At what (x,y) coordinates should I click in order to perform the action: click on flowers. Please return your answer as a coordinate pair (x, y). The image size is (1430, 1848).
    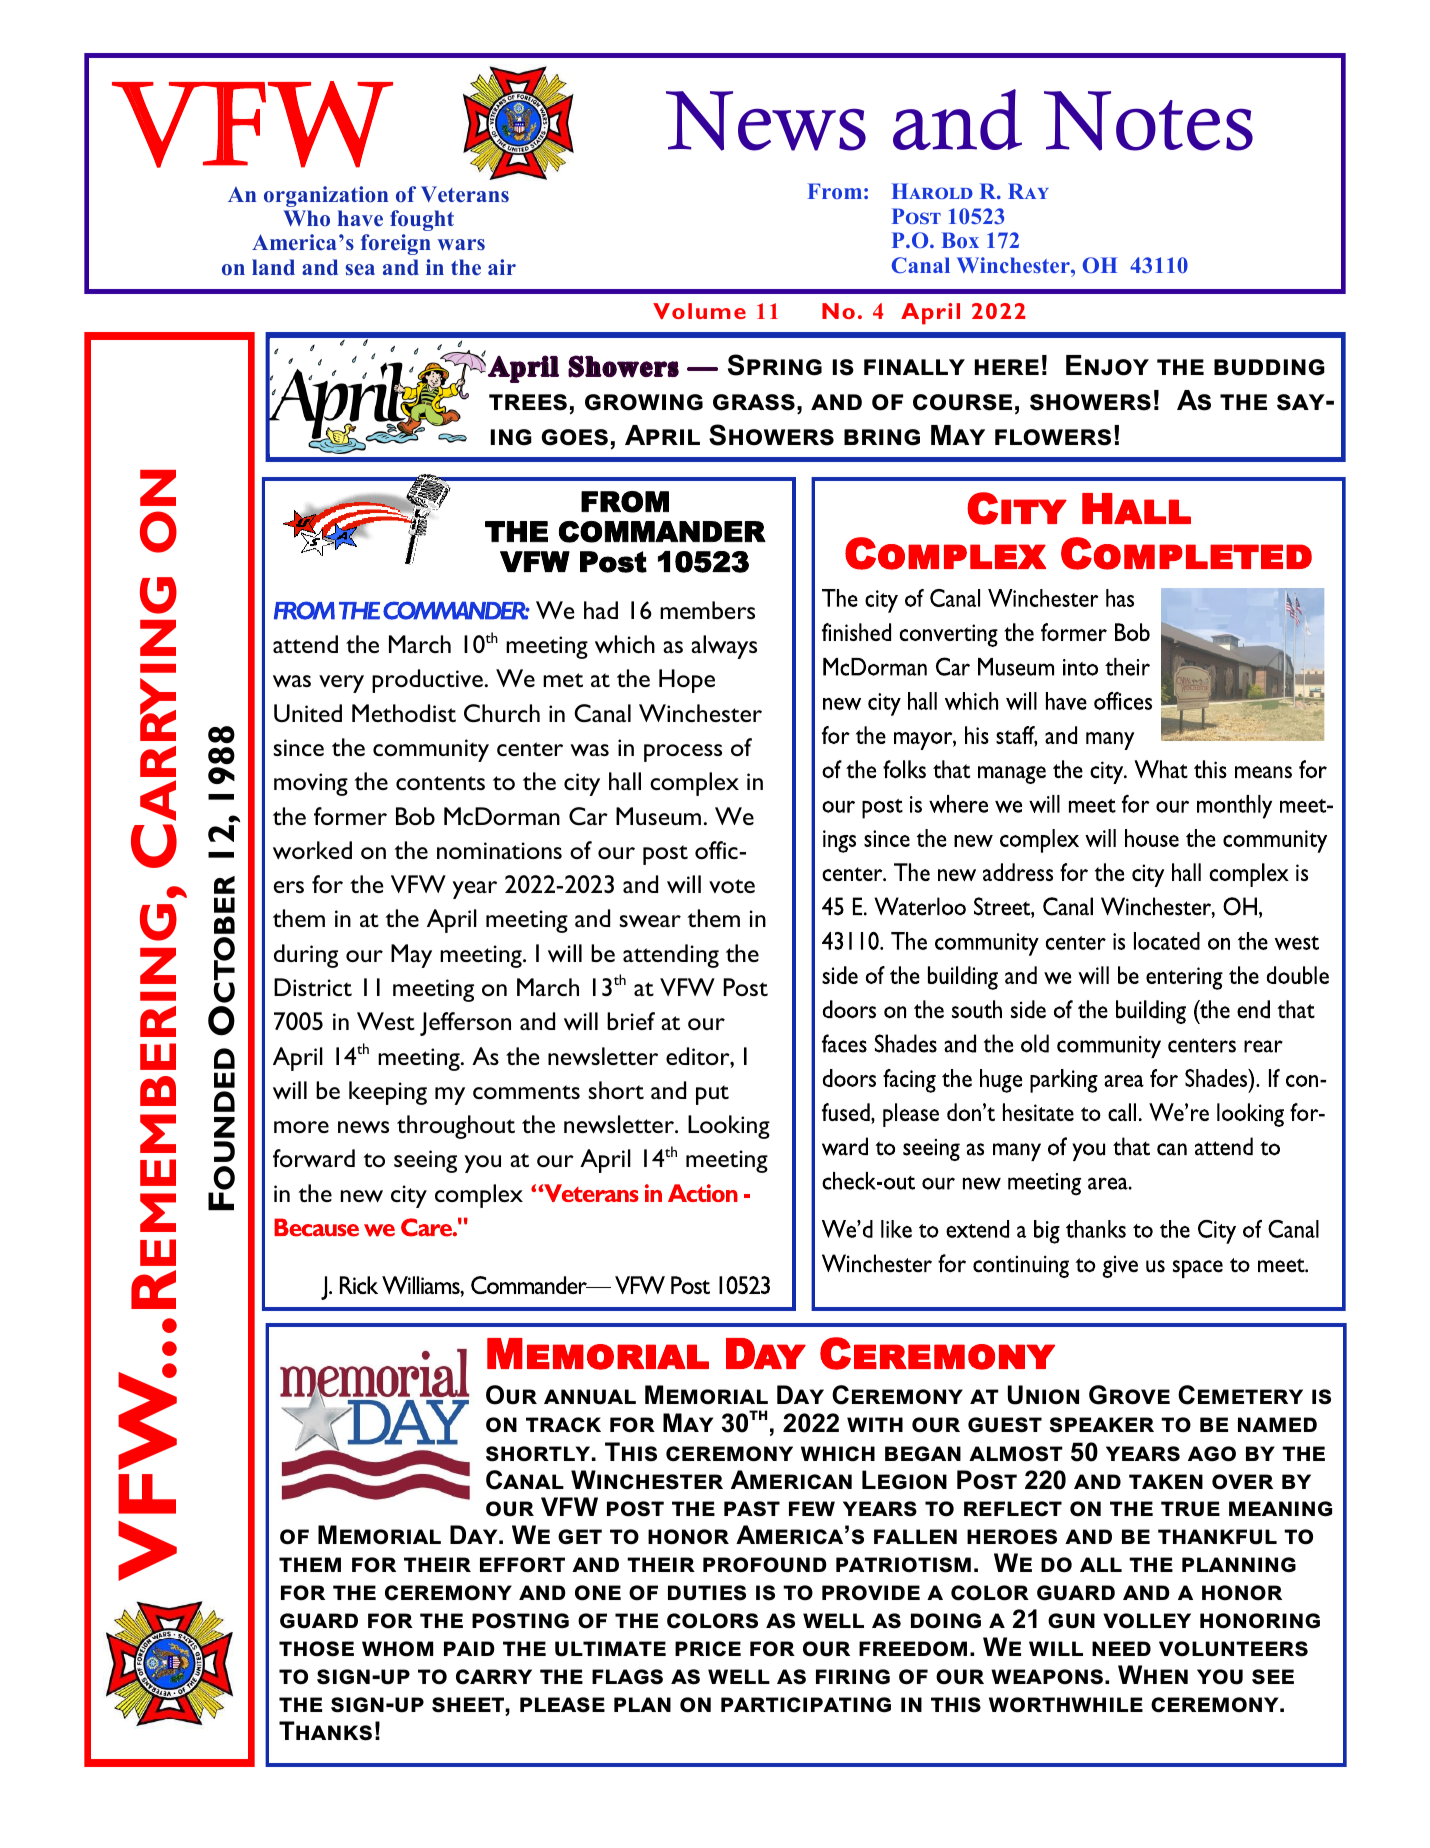
    Looking at the image, I should click on (1053, 437).
